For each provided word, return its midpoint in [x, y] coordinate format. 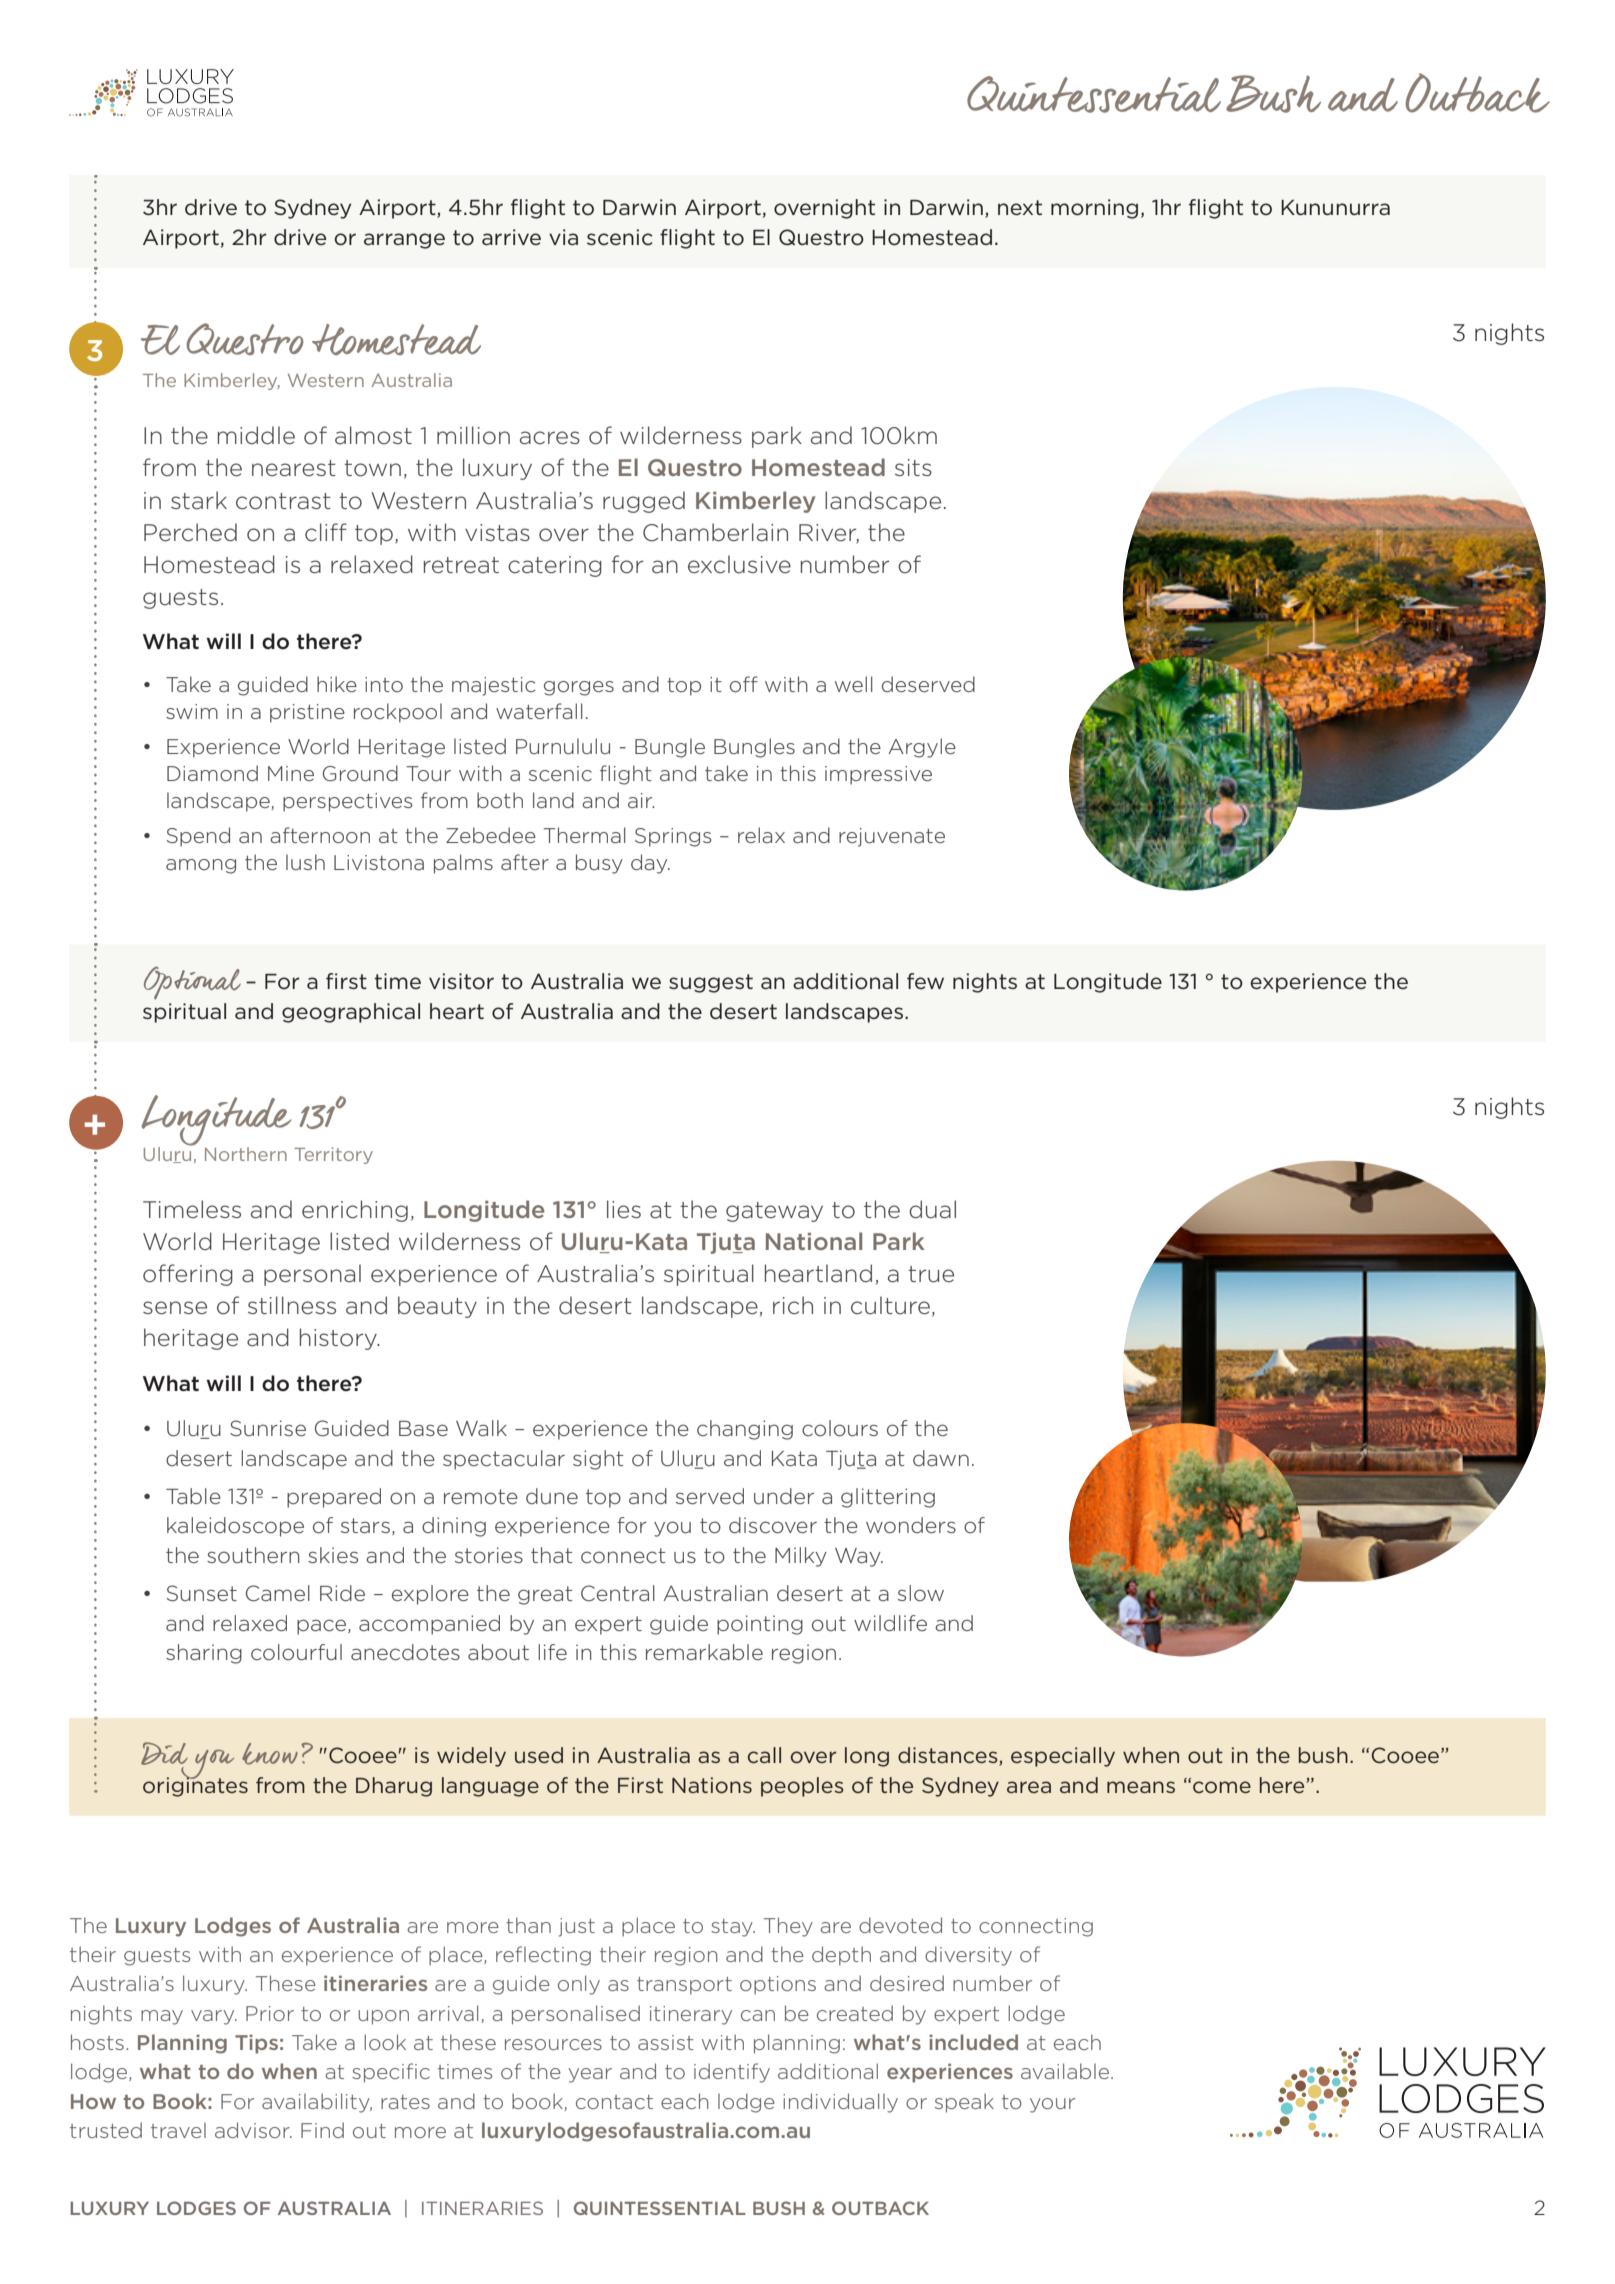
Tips [256, 2044]
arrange [404, 241]
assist [666, 2042]
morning [1094, 209]
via [563, 237]
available [1066, 2071]
